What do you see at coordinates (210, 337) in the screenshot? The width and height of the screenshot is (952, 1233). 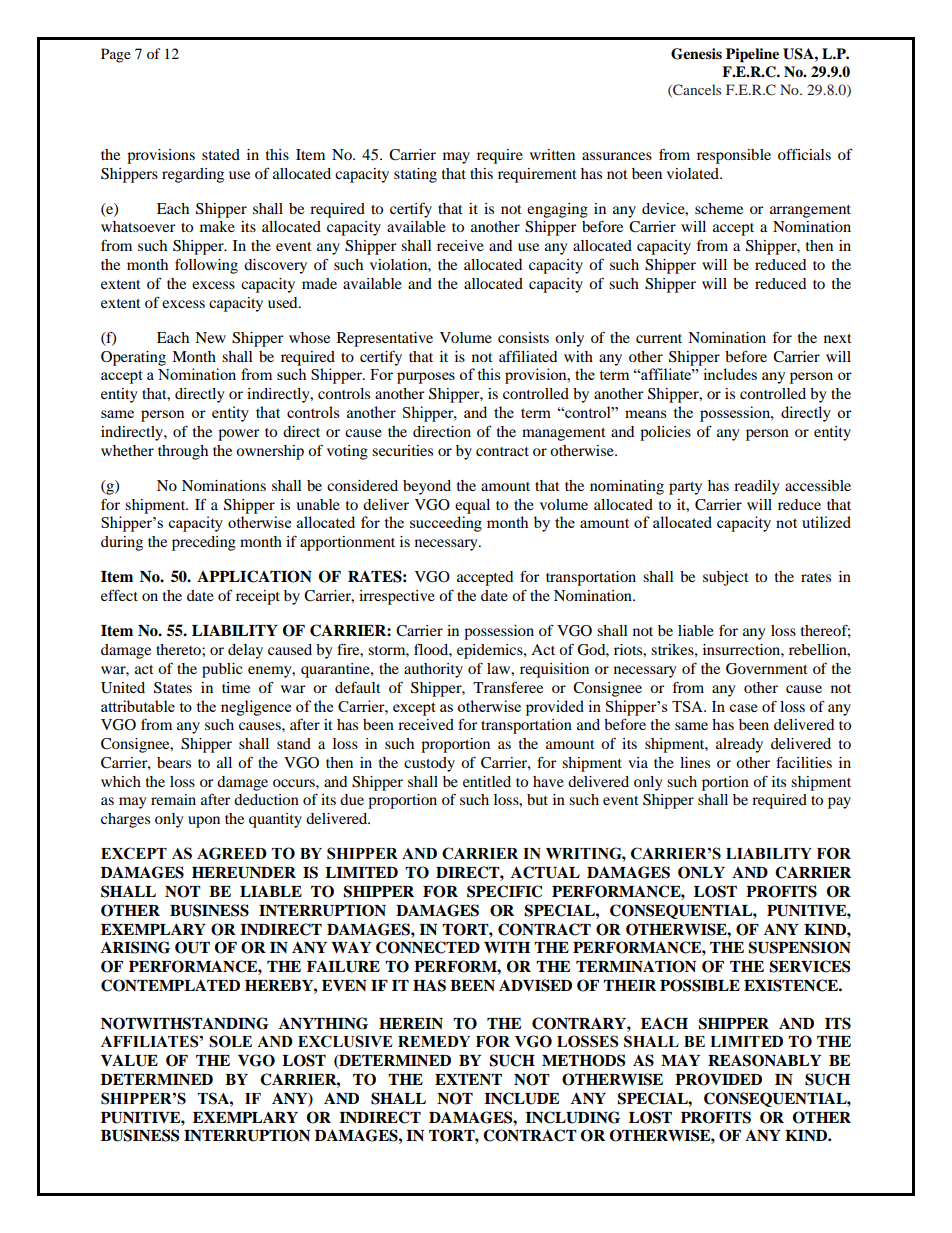 I see `New` at bounding box center [210, 337].
